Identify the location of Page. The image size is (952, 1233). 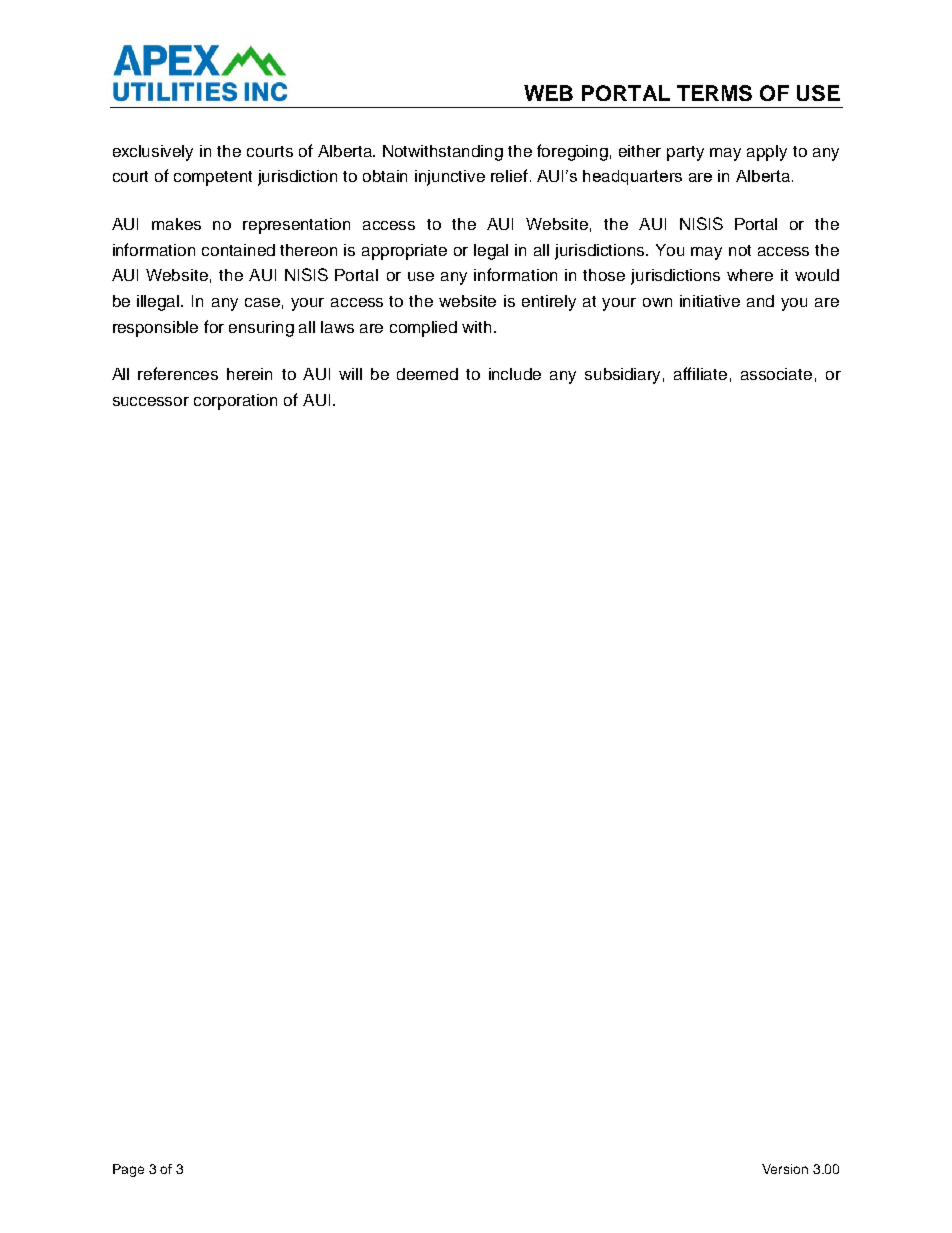
(128, 1170).
